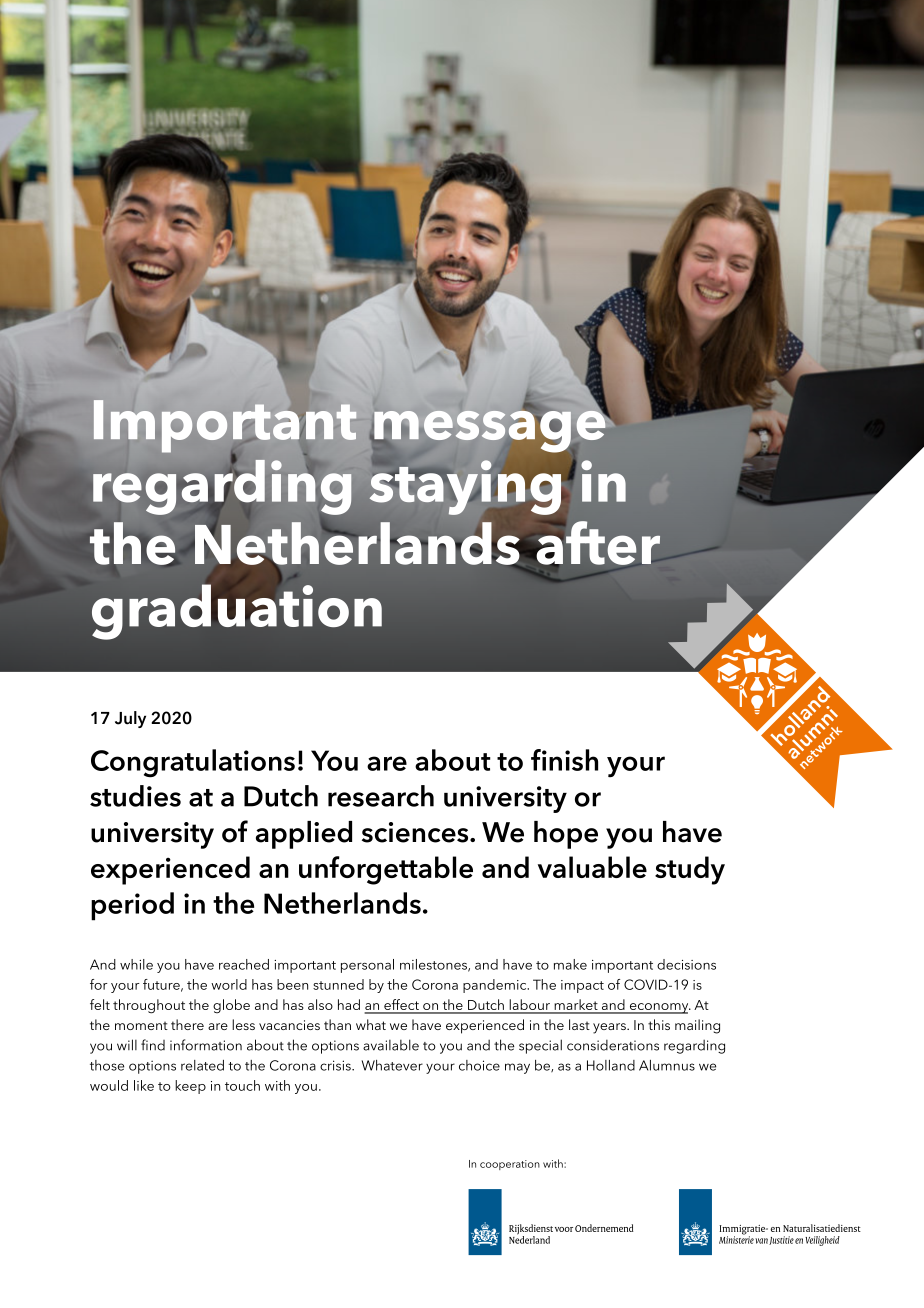 Image resolution: width=924 pixels, height=1308 pixels. What do you see at coordinates (190, 1087) in the image?
I see `keep` at bounding box center [190, 1087].
